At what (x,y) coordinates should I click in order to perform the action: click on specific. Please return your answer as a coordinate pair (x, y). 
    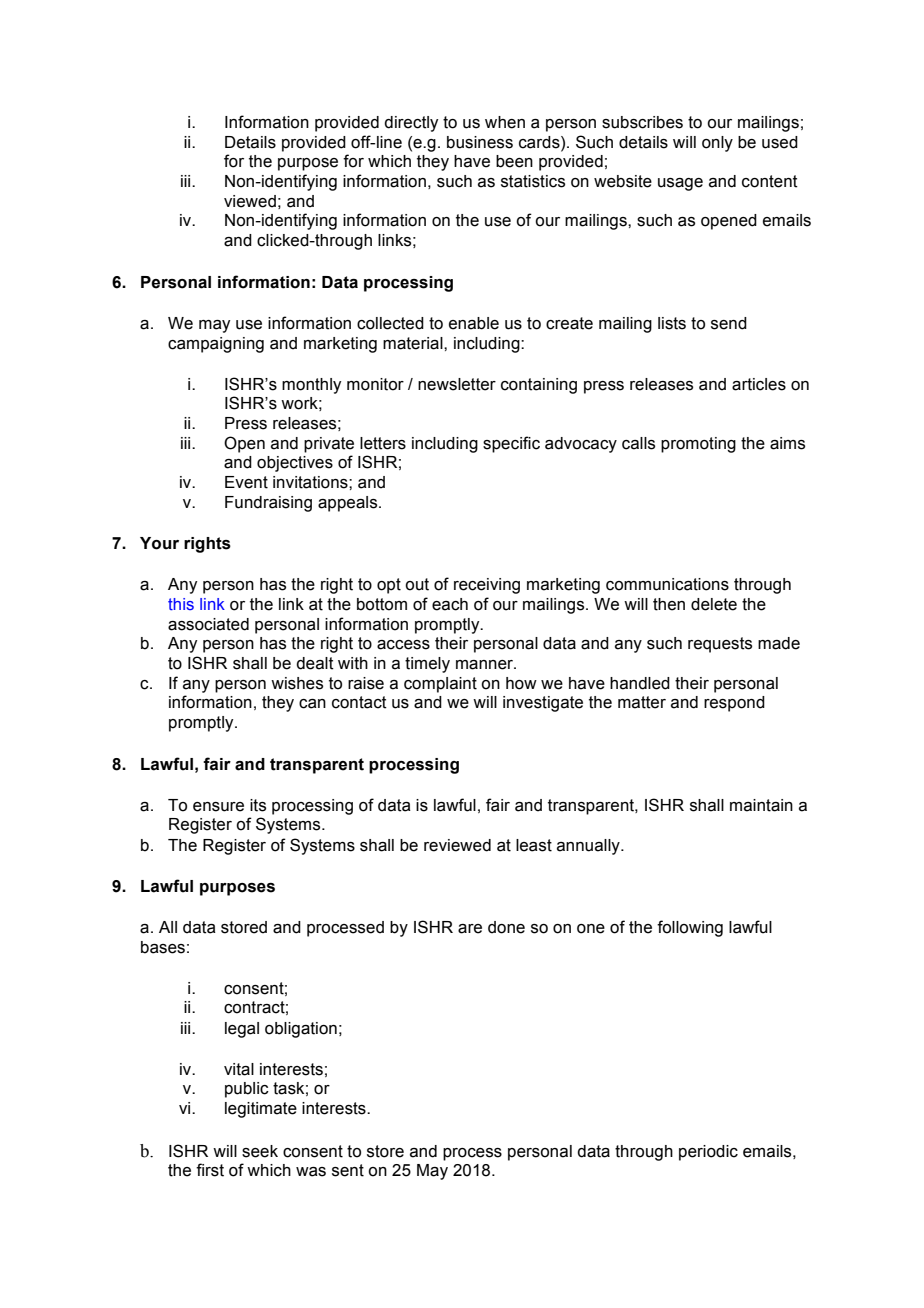
    Looking at the image, I should click on (511, 444).
